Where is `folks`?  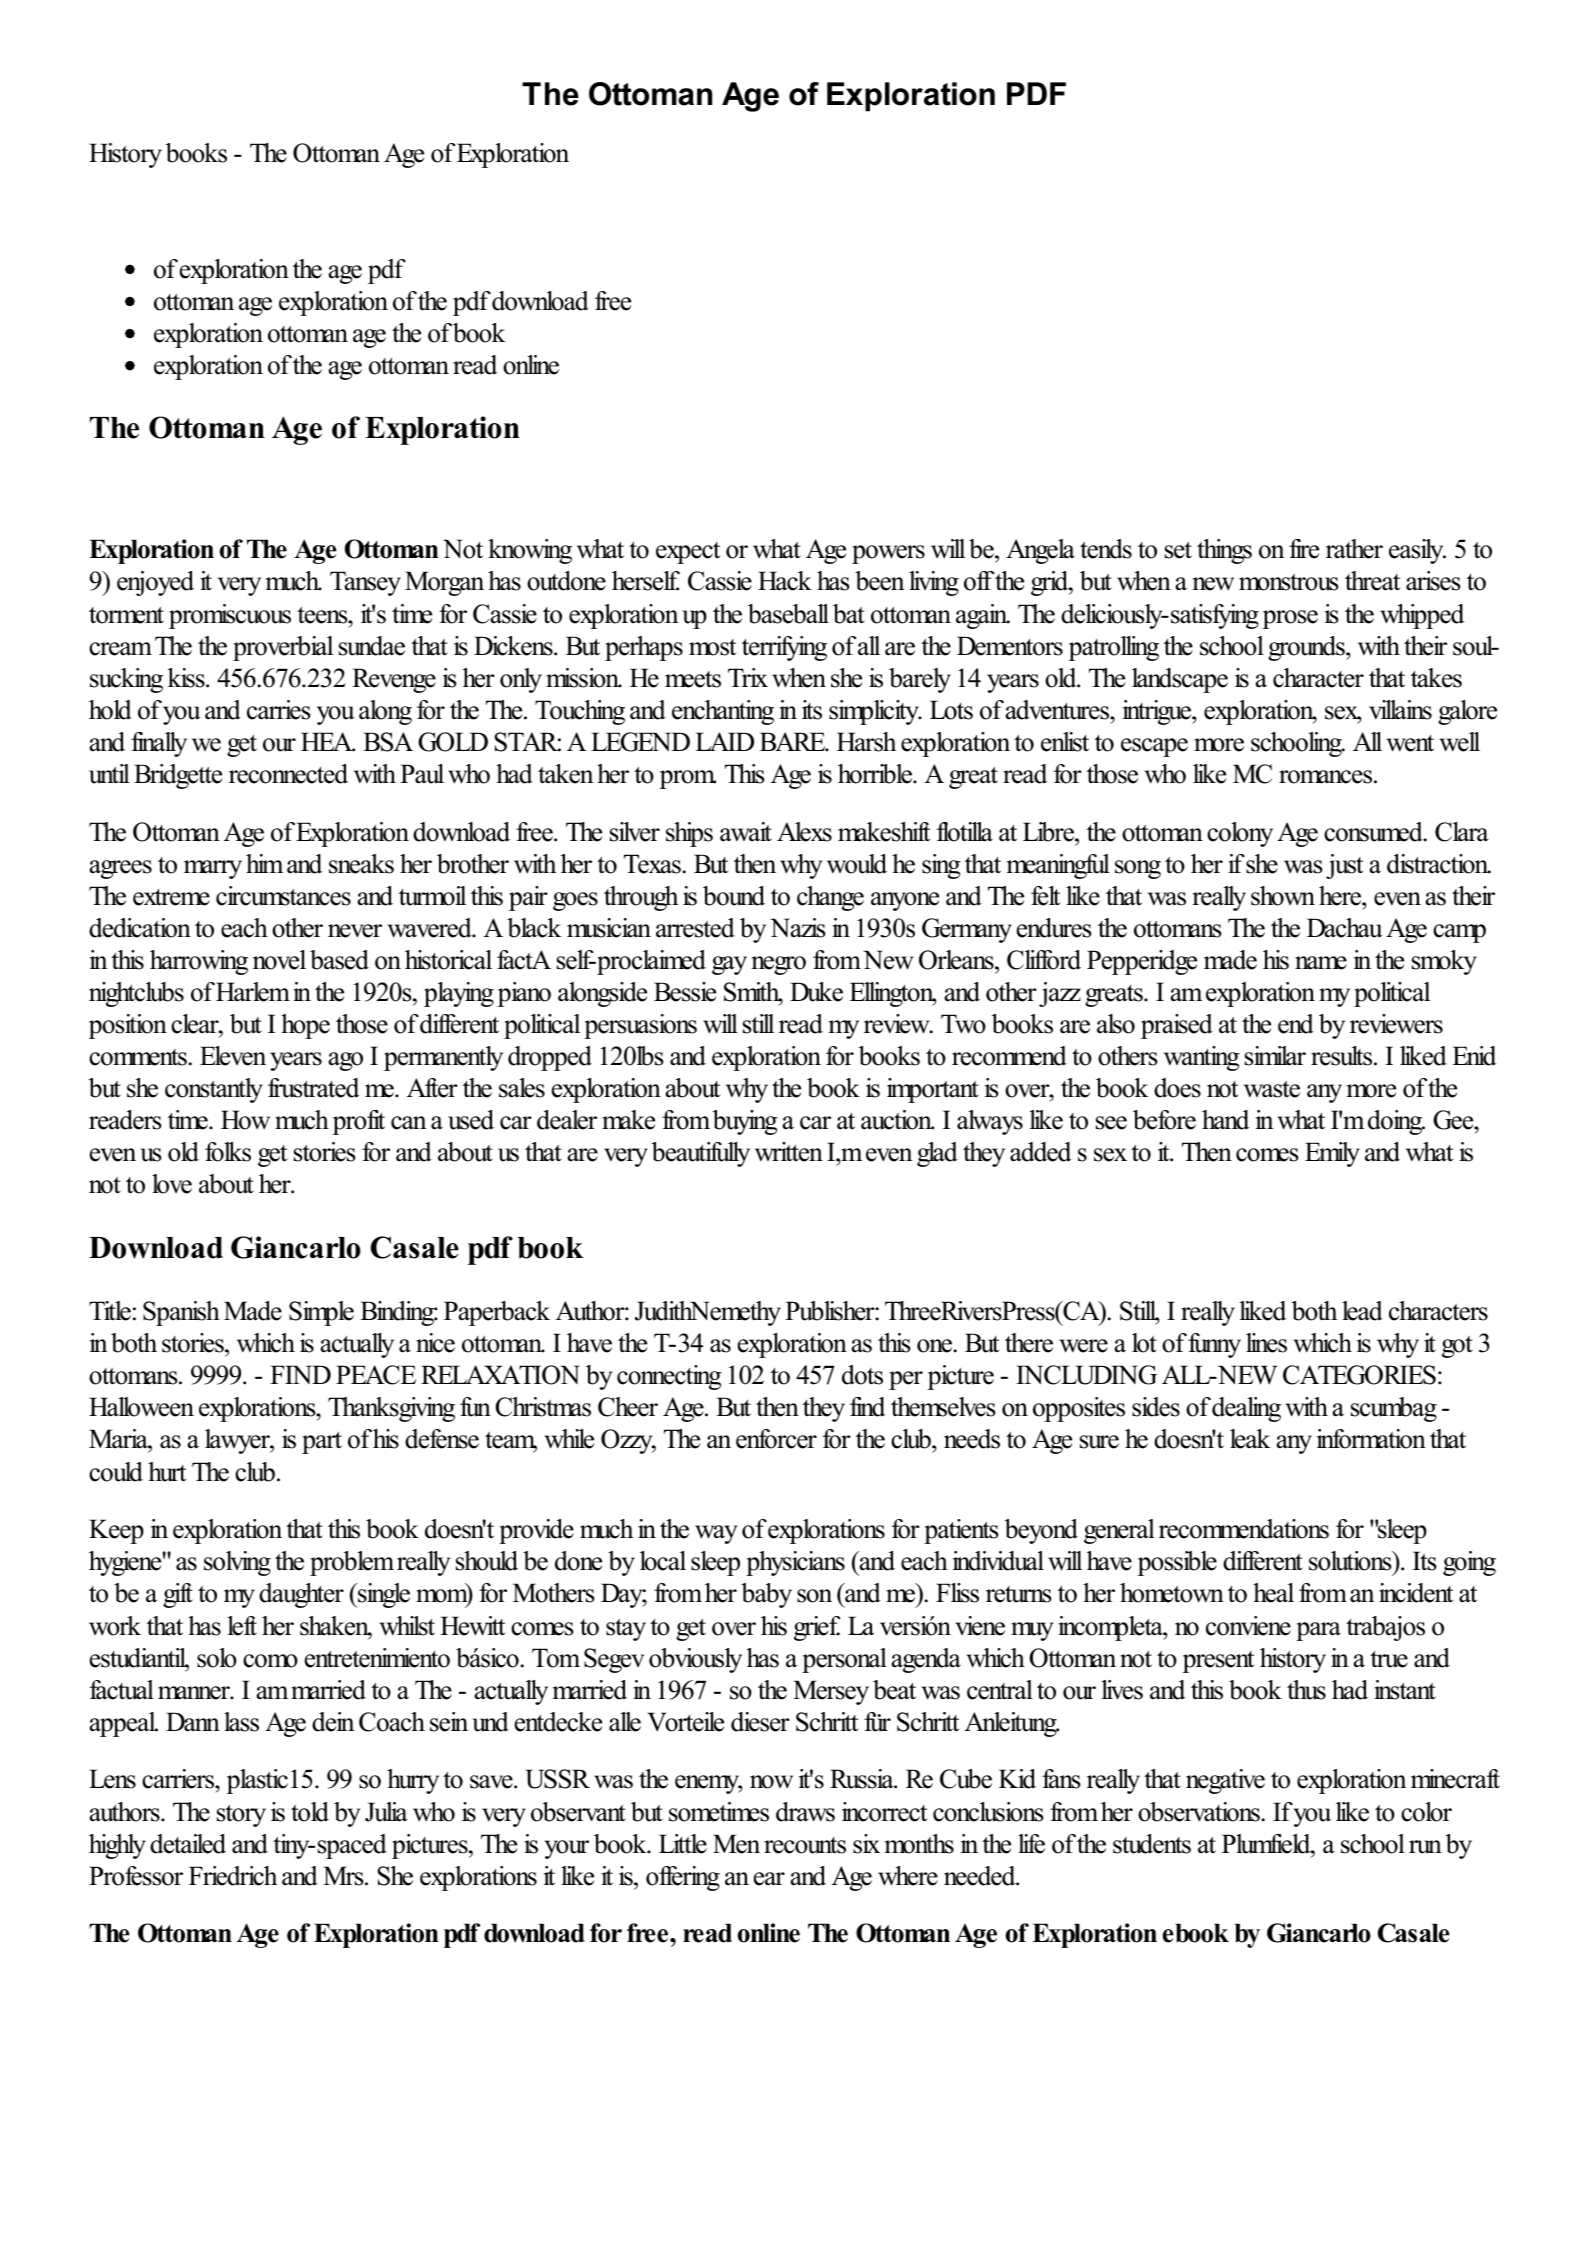 folks is located at coordinates (228, 1152).
